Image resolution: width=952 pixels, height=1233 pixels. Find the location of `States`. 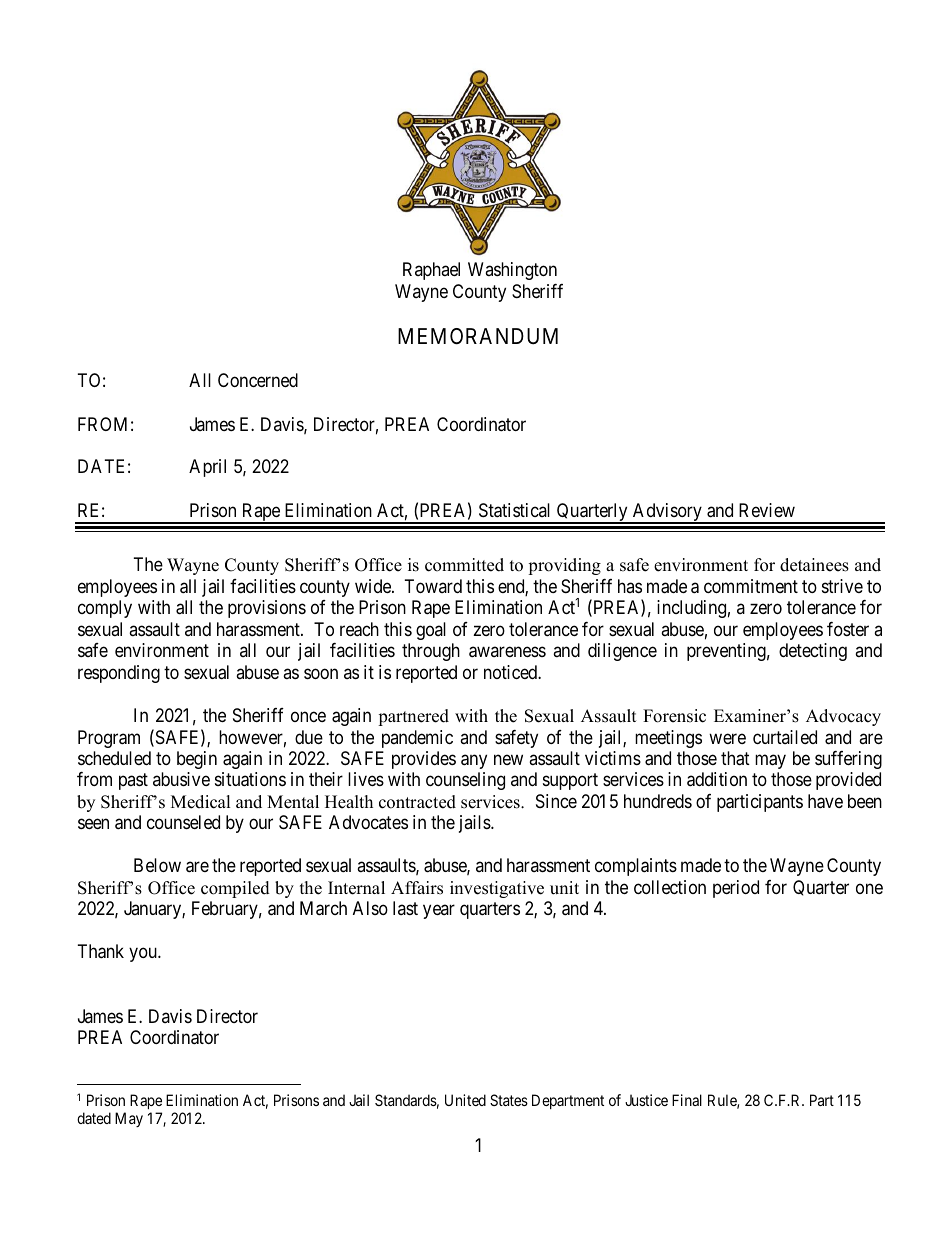

States is located at coordinates (509, 1100).
